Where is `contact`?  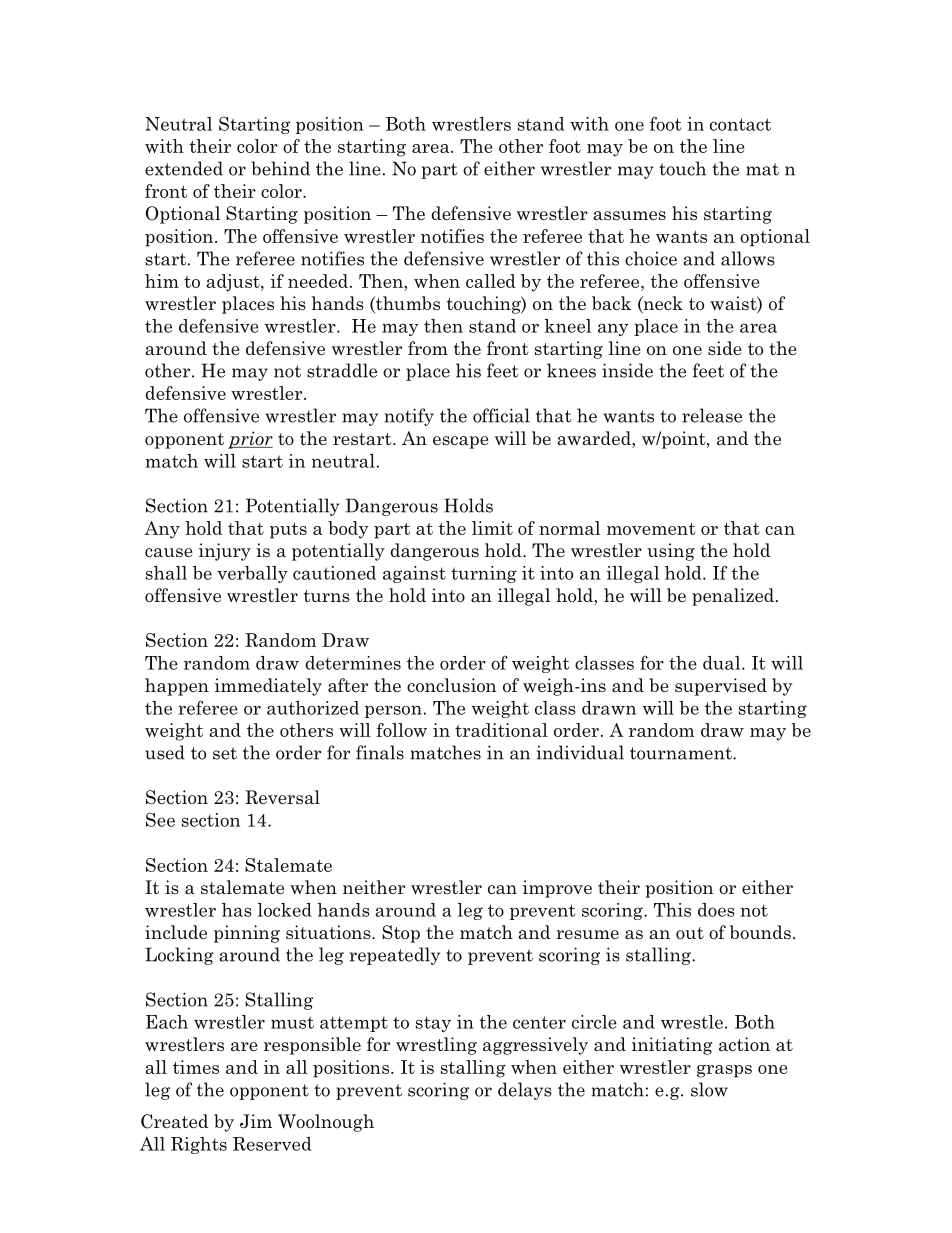 contact is located at coordinates (740, 124).
